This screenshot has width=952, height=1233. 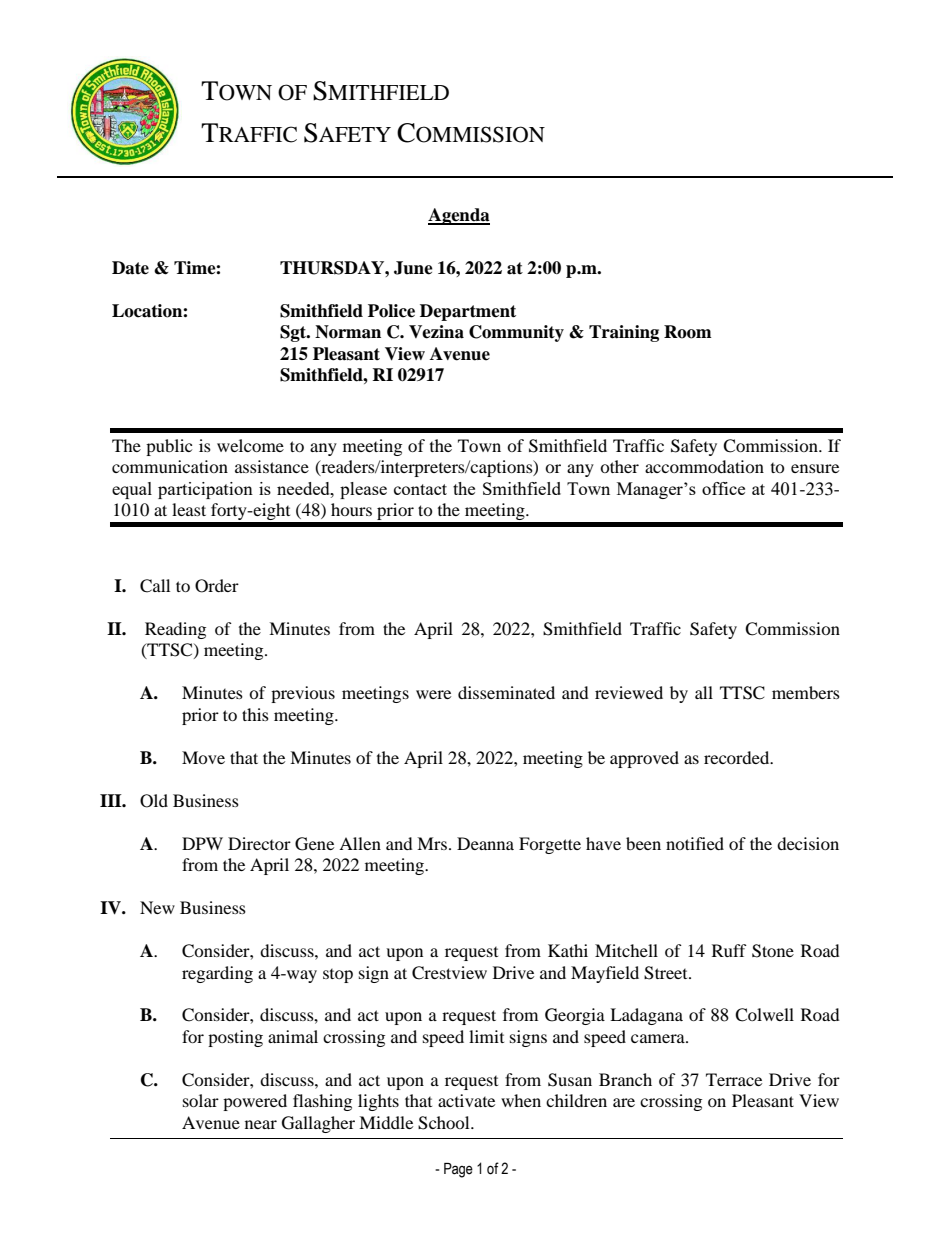 I want to click on Order, so click(x=217, y=586).
